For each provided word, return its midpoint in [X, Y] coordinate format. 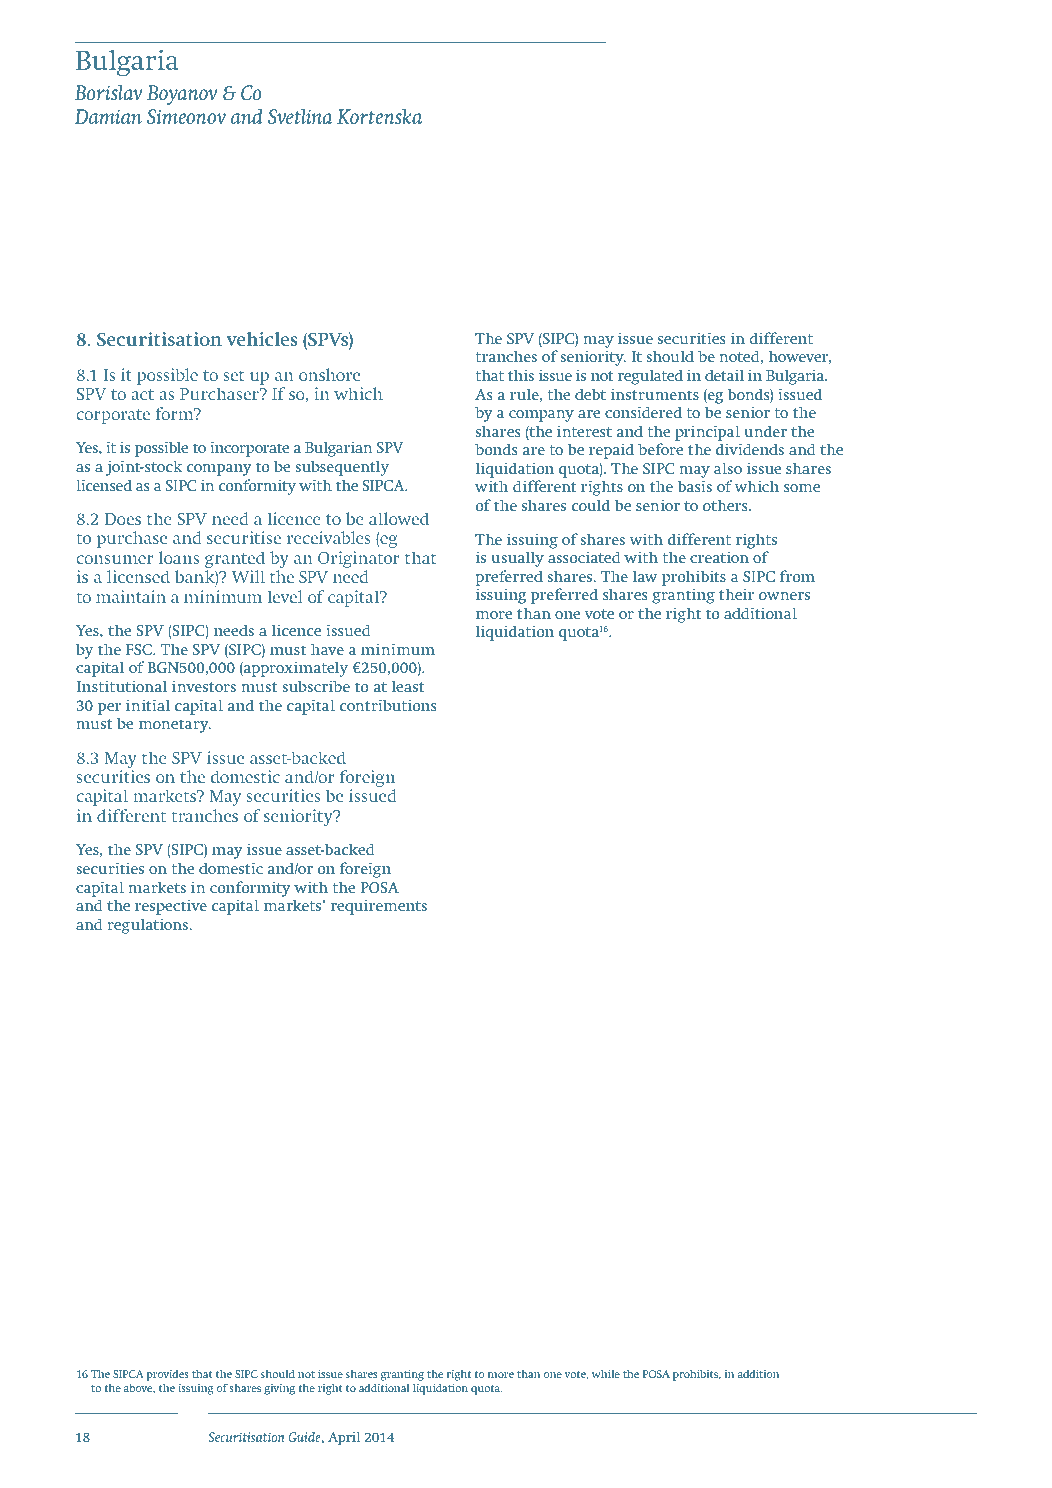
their [736, 594]
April [344, 1438]
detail [724, 375]
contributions [388, 705]
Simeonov [186, 117]
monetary [175, 726]
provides [167, 1375]
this [521, 375]
